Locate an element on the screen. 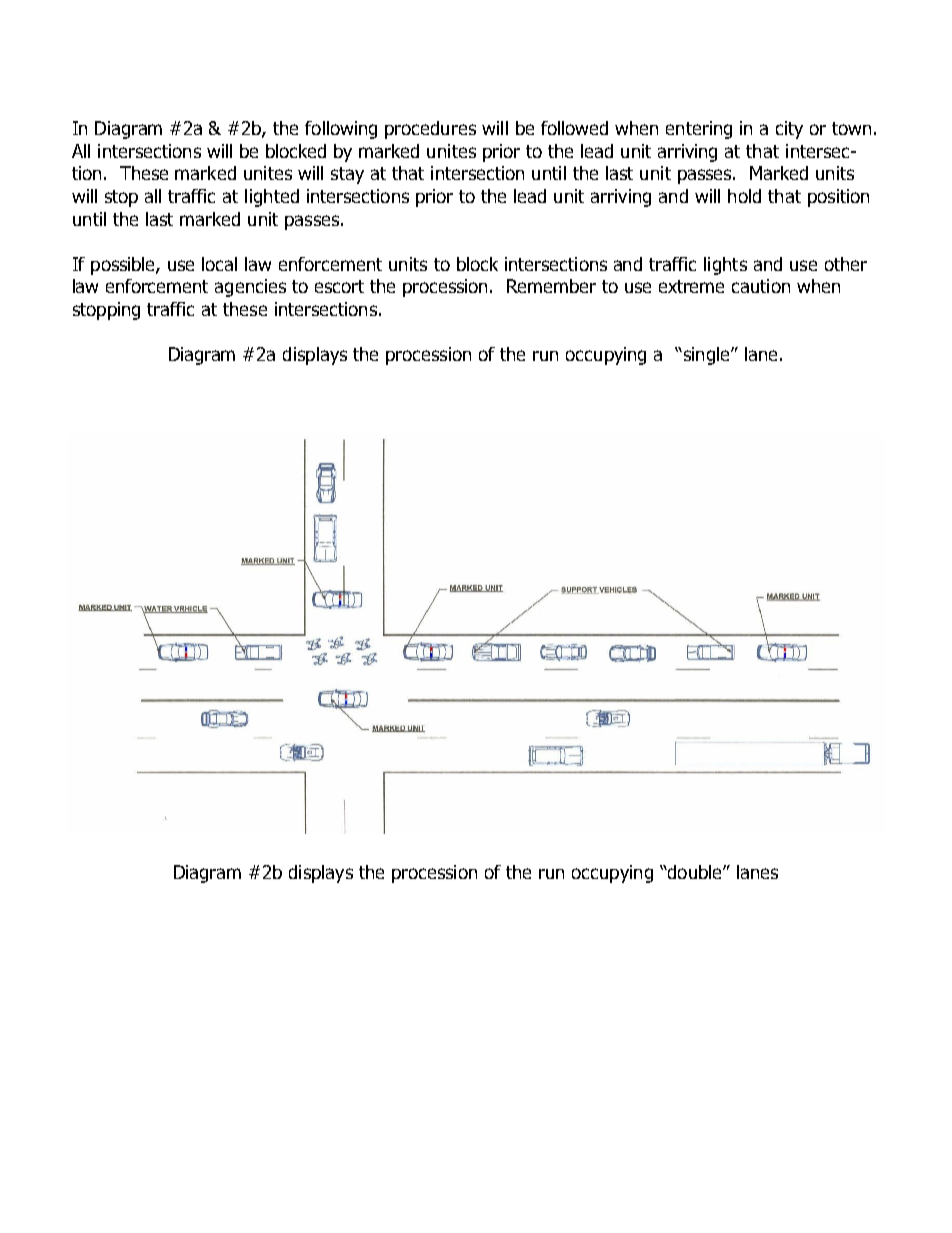 This screenshot has height=1233, width=952. lighted is located at coordinates (272, 198).
